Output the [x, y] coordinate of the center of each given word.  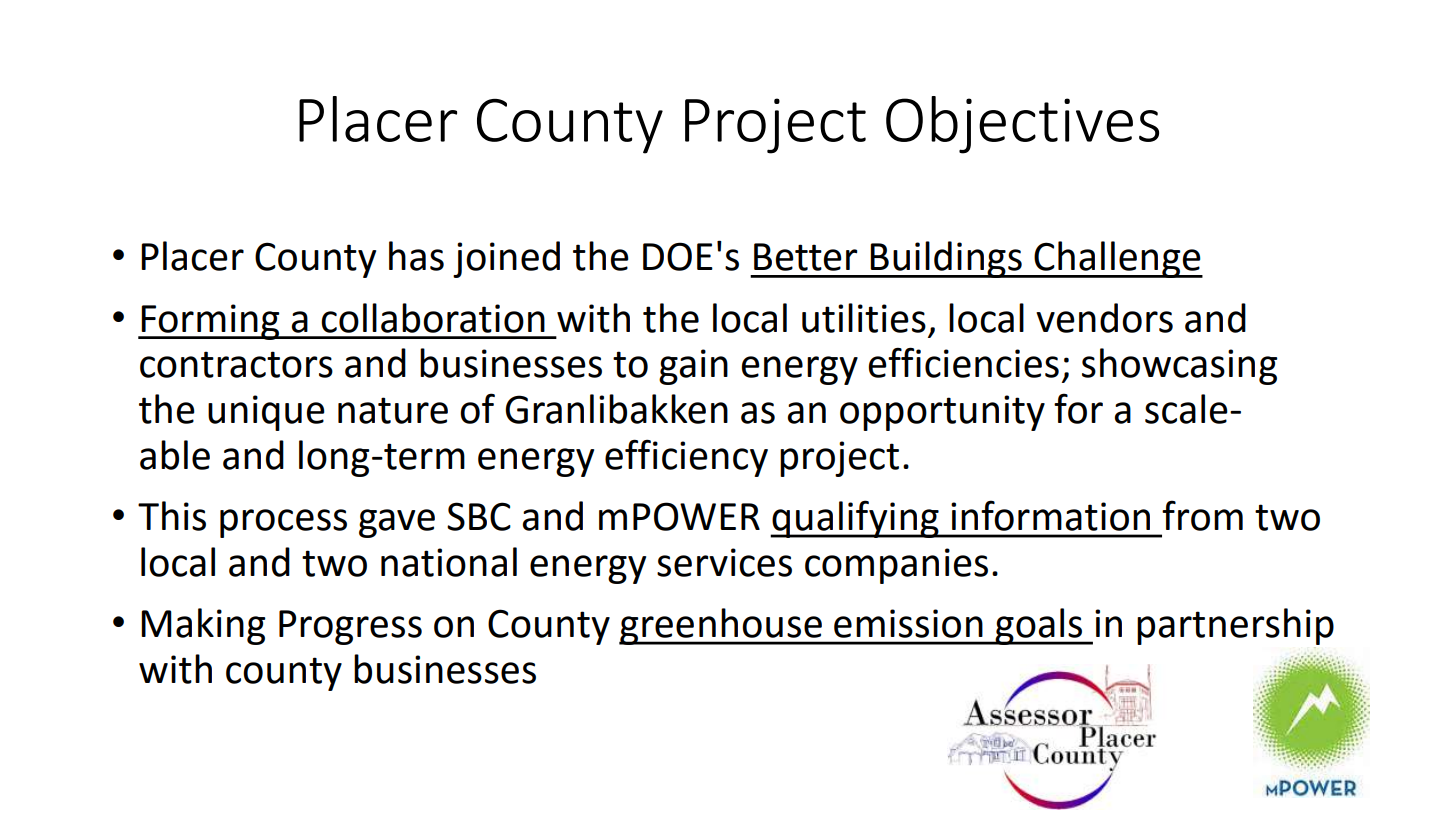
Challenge [1117, 259]
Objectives [1022, 125]
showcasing [1180, 366]
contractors [236, 364]
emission [908, 623]
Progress [350, 627]
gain [693, 367]
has [416, 256]
